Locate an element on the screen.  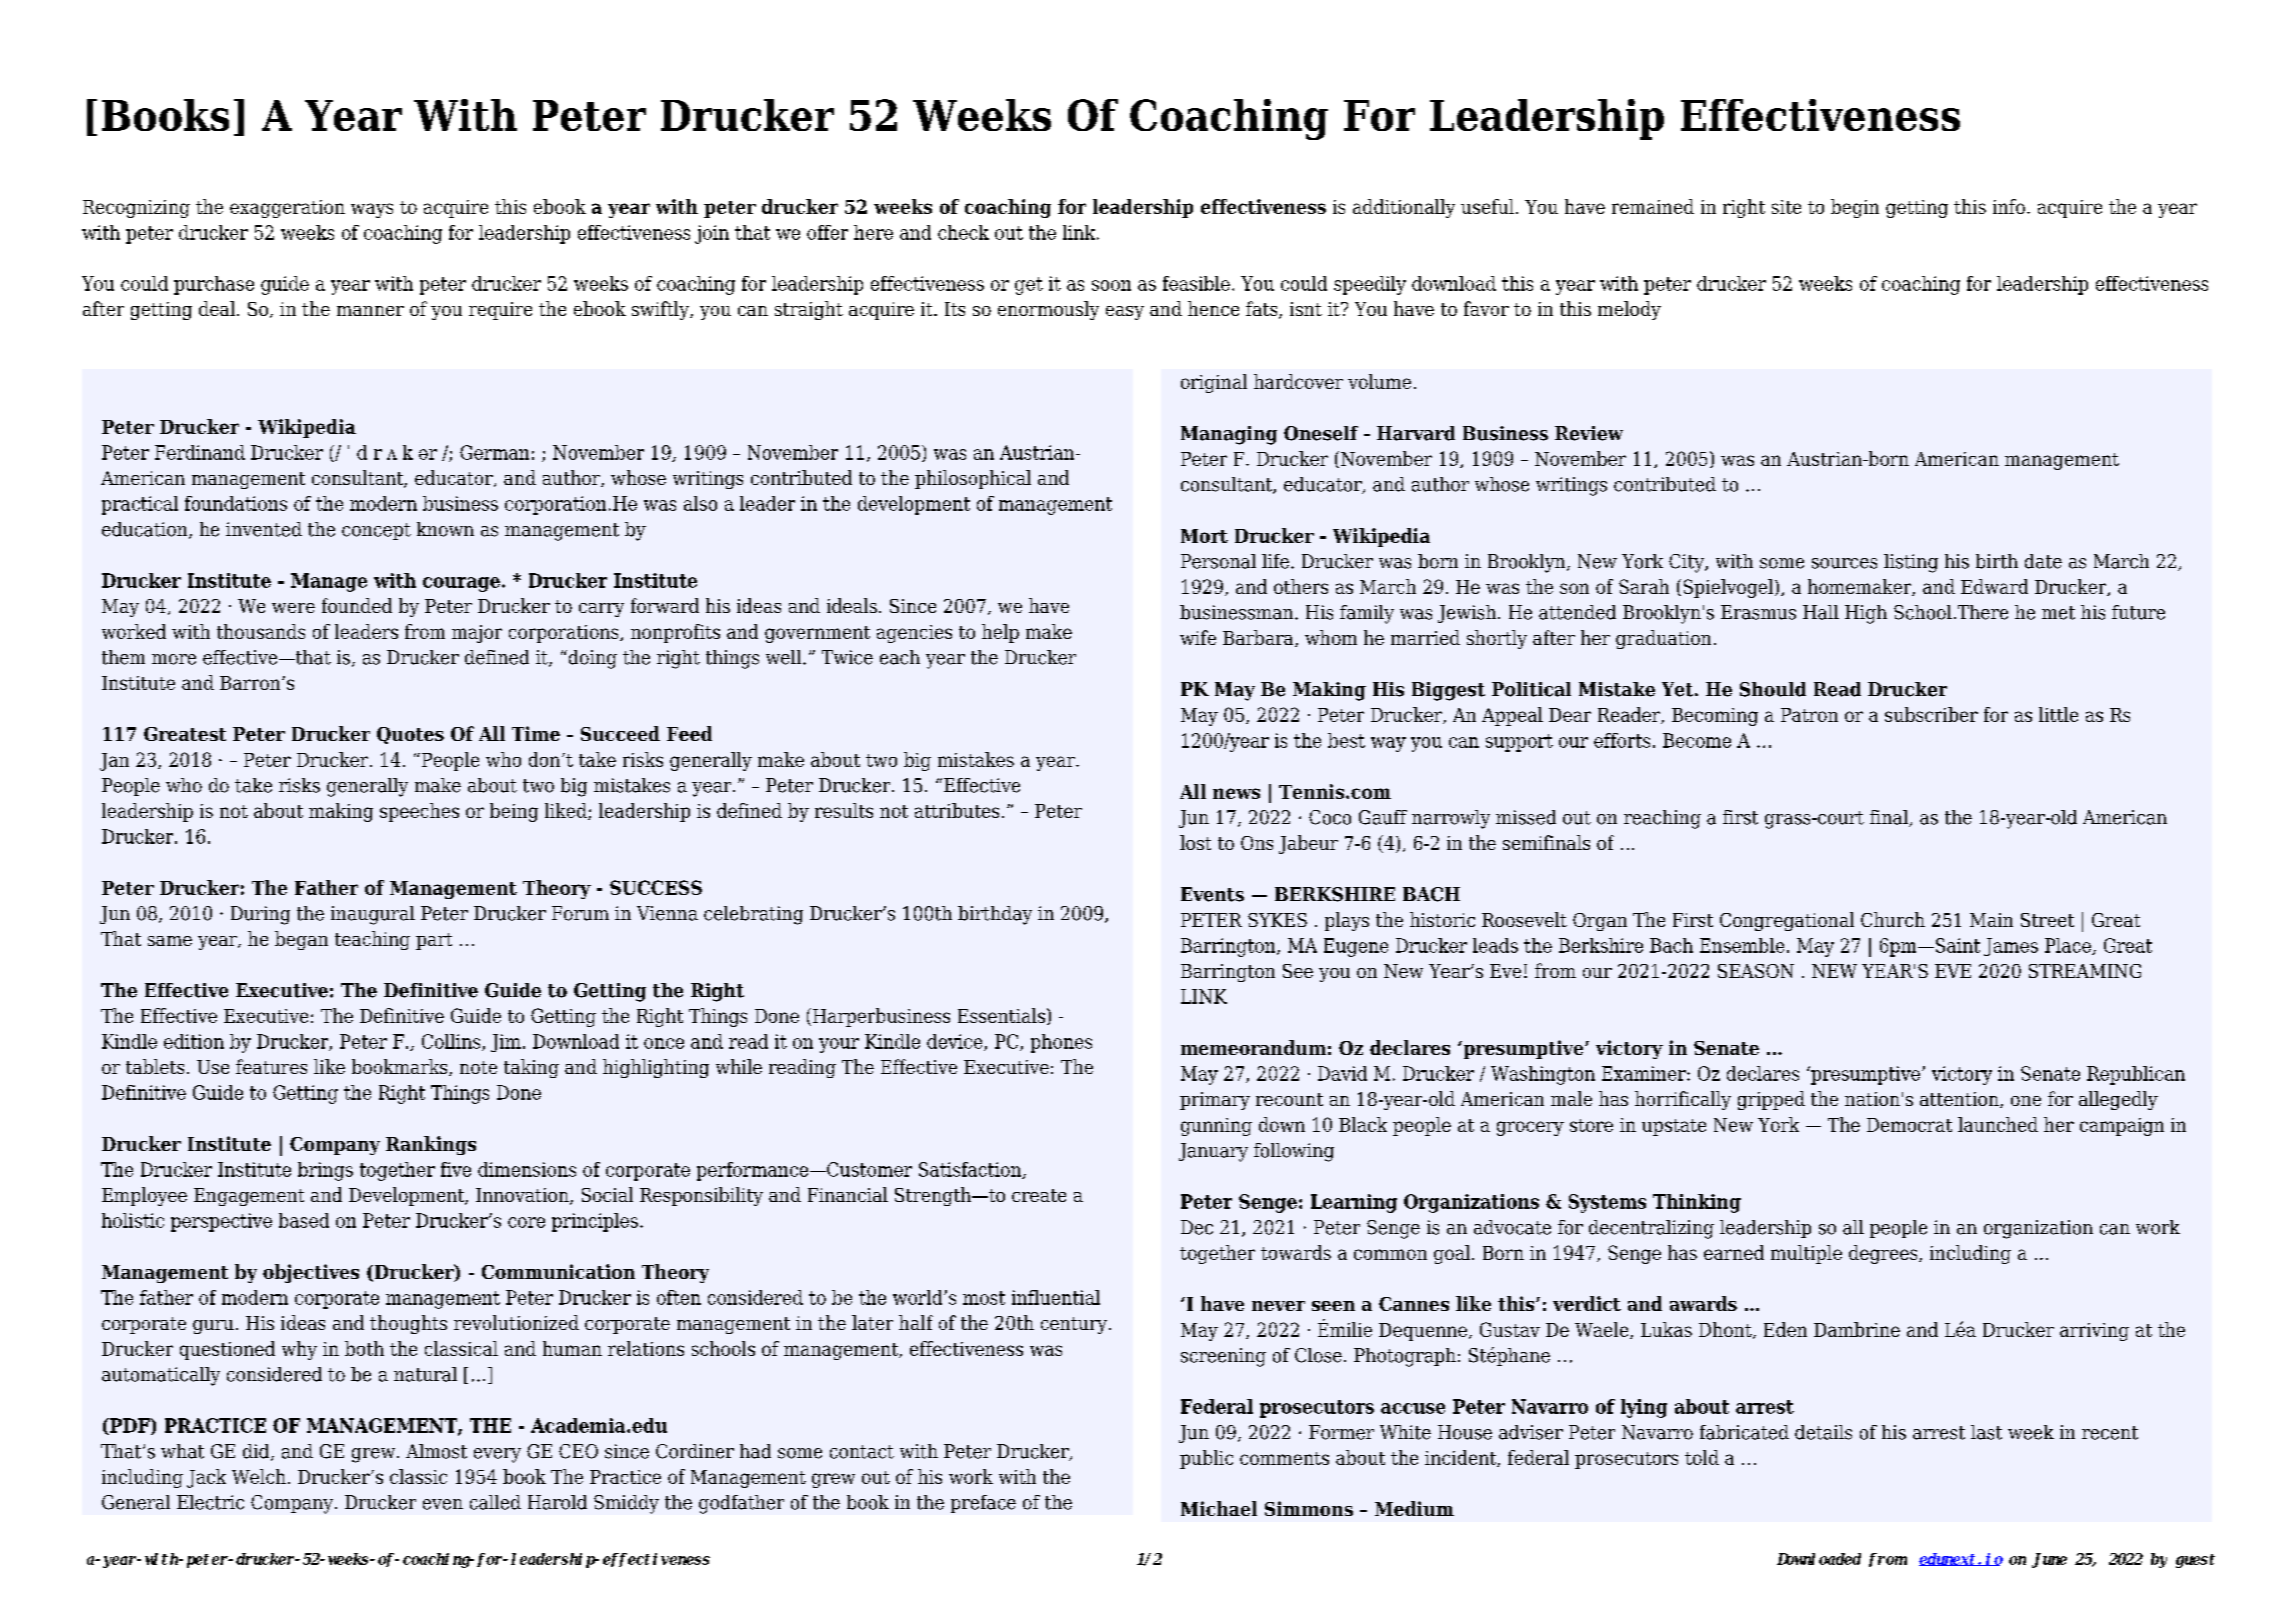
info is located at coordinates (2009, 206).
